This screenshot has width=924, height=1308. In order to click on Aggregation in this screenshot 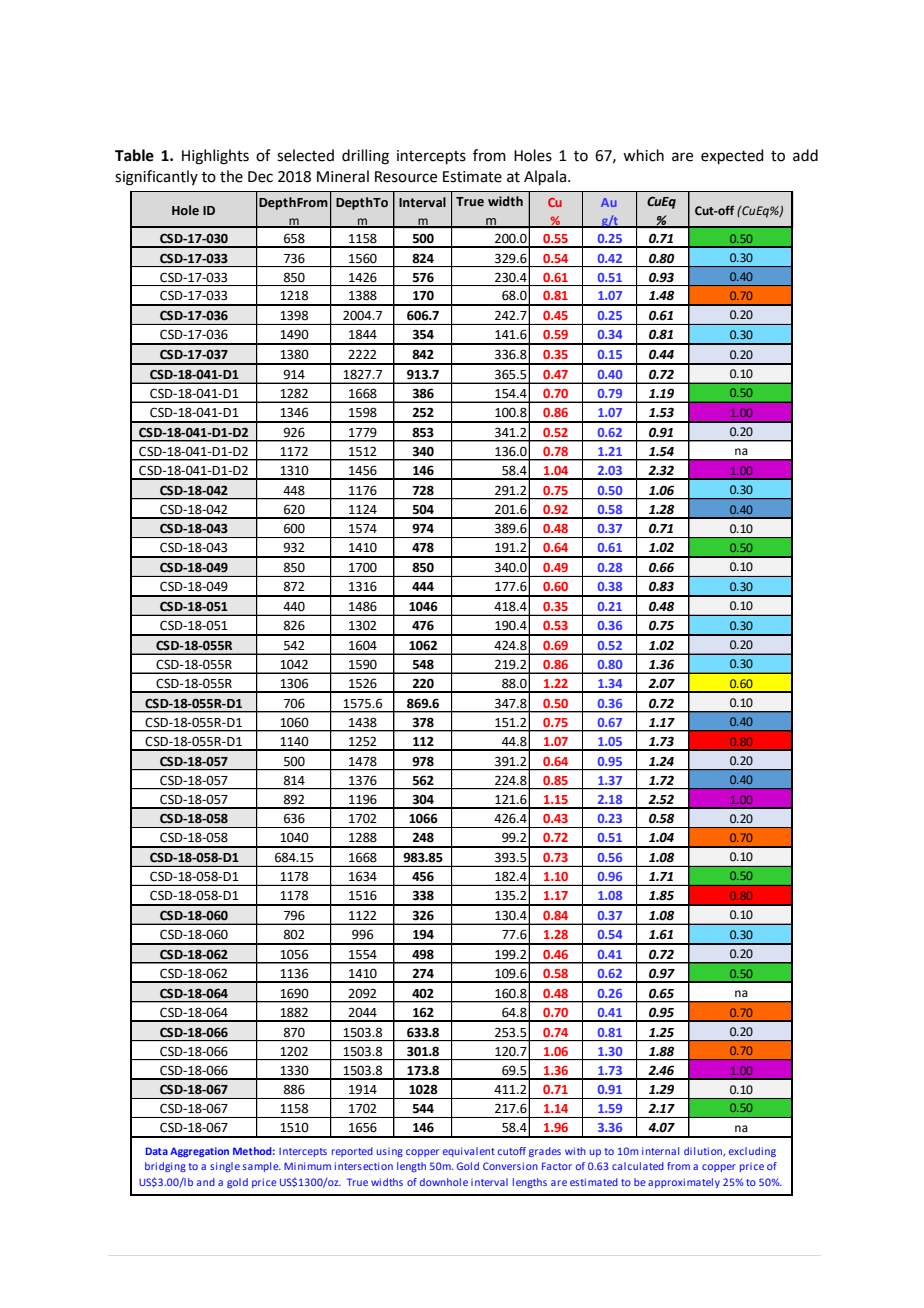, I will do `click(199, 1152)`.
